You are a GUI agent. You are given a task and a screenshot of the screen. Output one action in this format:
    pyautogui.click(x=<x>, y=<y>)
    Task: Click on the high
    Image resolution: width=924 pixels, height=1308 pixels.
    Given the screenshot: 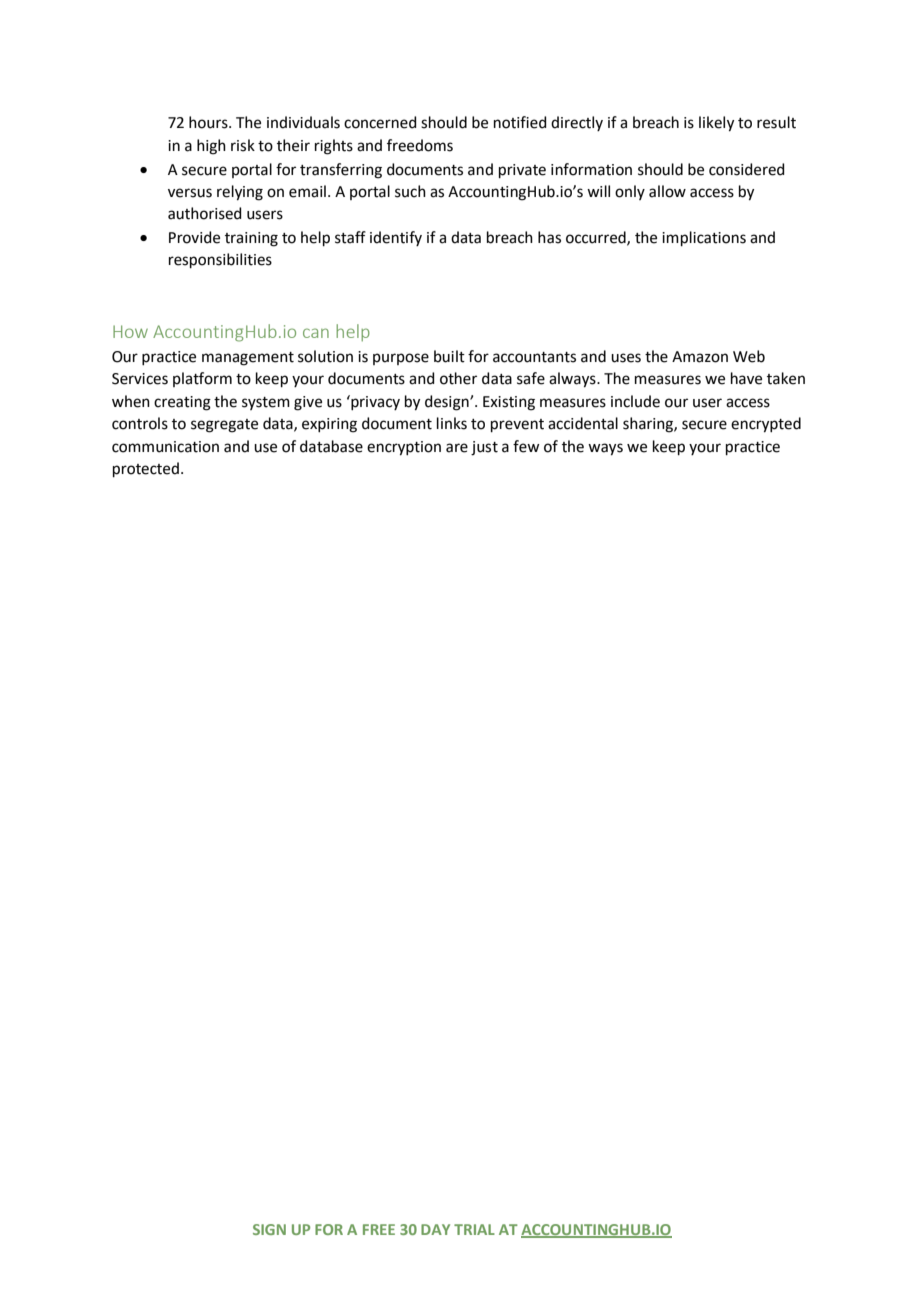 What is the action you would take?
    pyautogui.click(x=211, y=147)
